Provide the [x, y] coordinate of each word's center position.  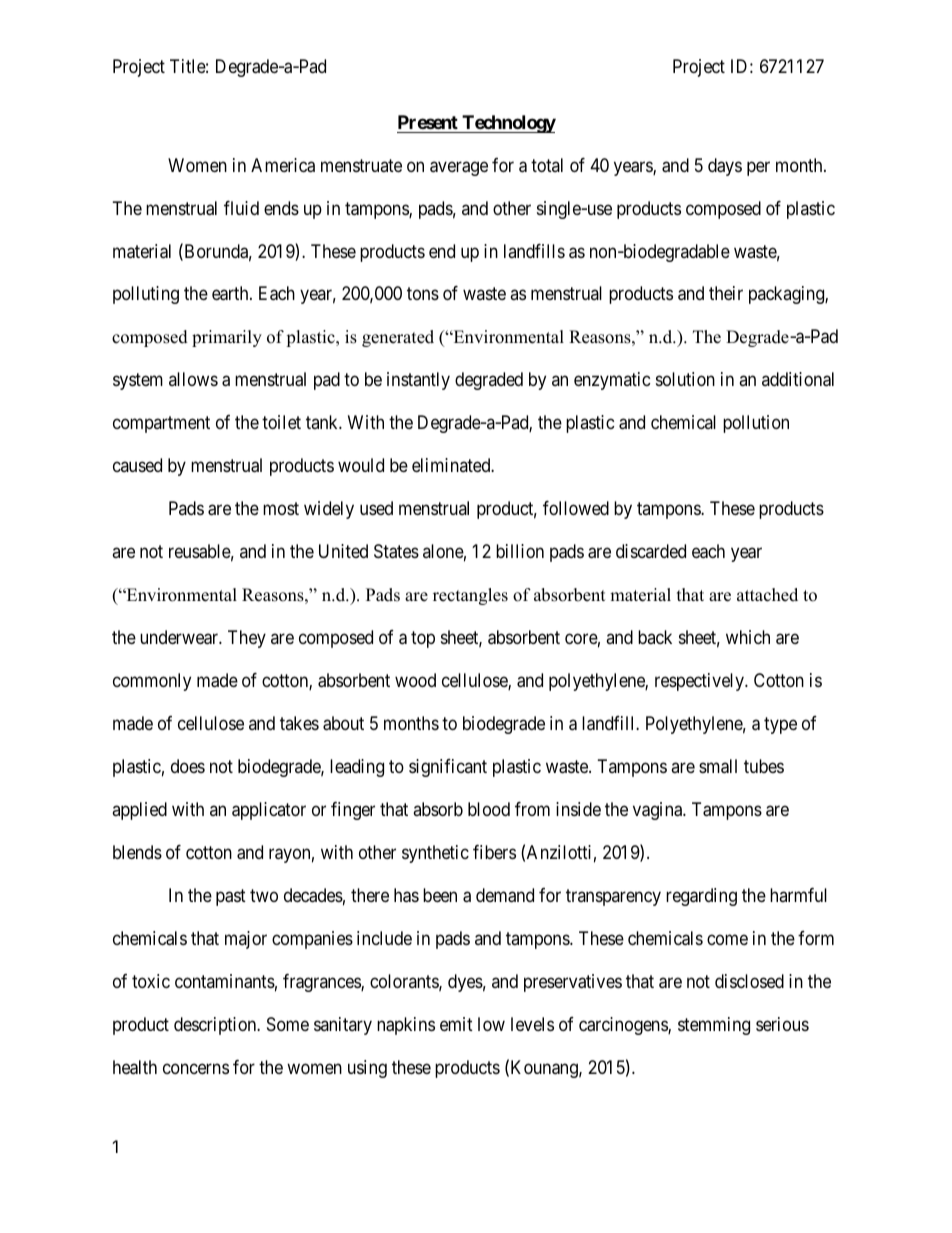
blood [489, 809]
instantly [418, 381]
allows [193, 379]
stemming [714, 1026]
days [725, 167]
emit [456, 1024]
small [718, 766]
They [247, 639]
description [216, 1026]
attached [767, 595]
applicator [269, 811]
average [459, 168]
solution [685, 379]
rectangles [470, 596]
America [283, 165]
